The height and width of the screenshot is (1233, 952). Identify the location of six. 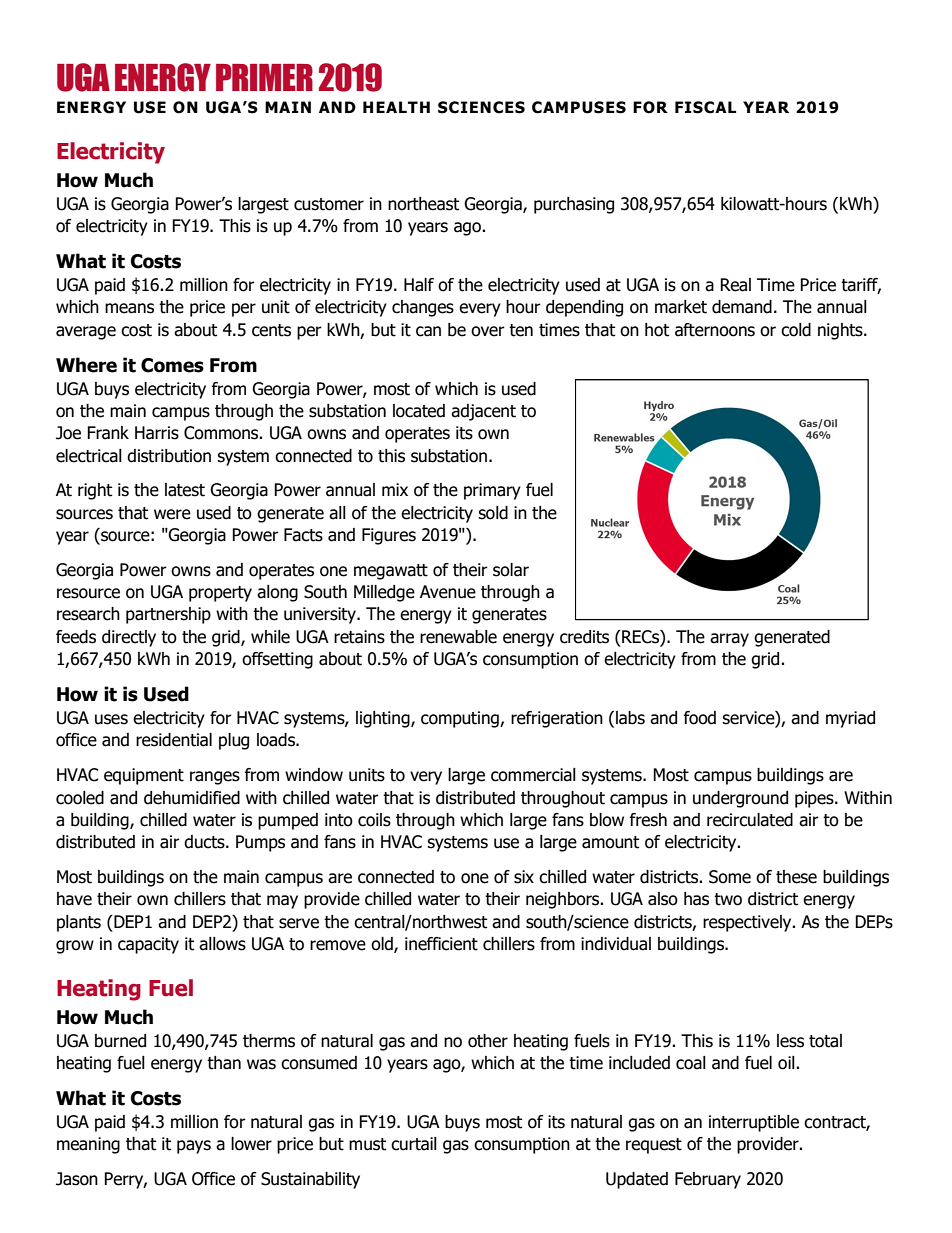
(524, 877).
